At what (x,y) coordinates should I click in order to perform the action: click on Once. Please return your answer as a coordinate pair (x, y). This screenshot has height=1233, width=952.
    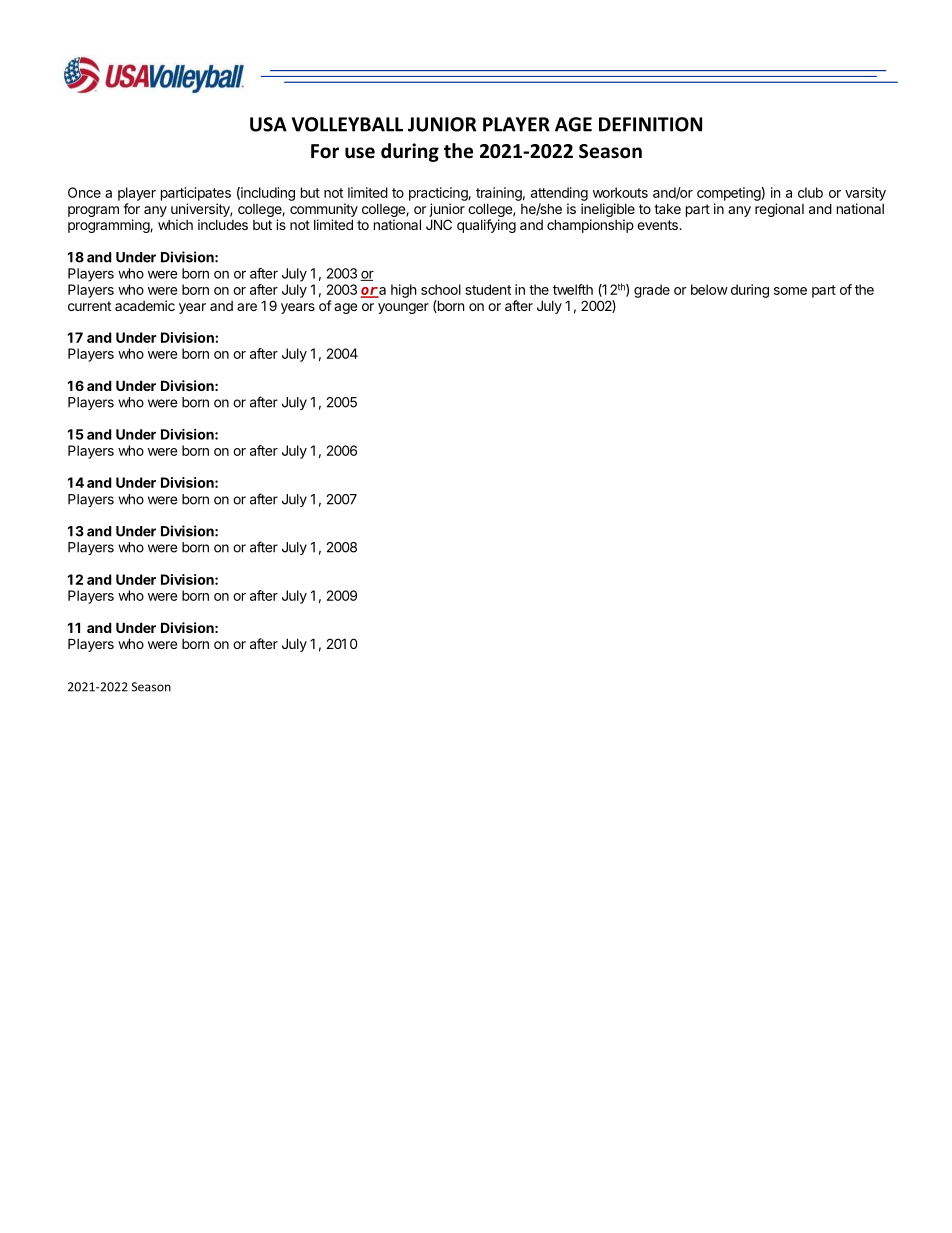
    Looking at the image, I should click on (84, 192).
